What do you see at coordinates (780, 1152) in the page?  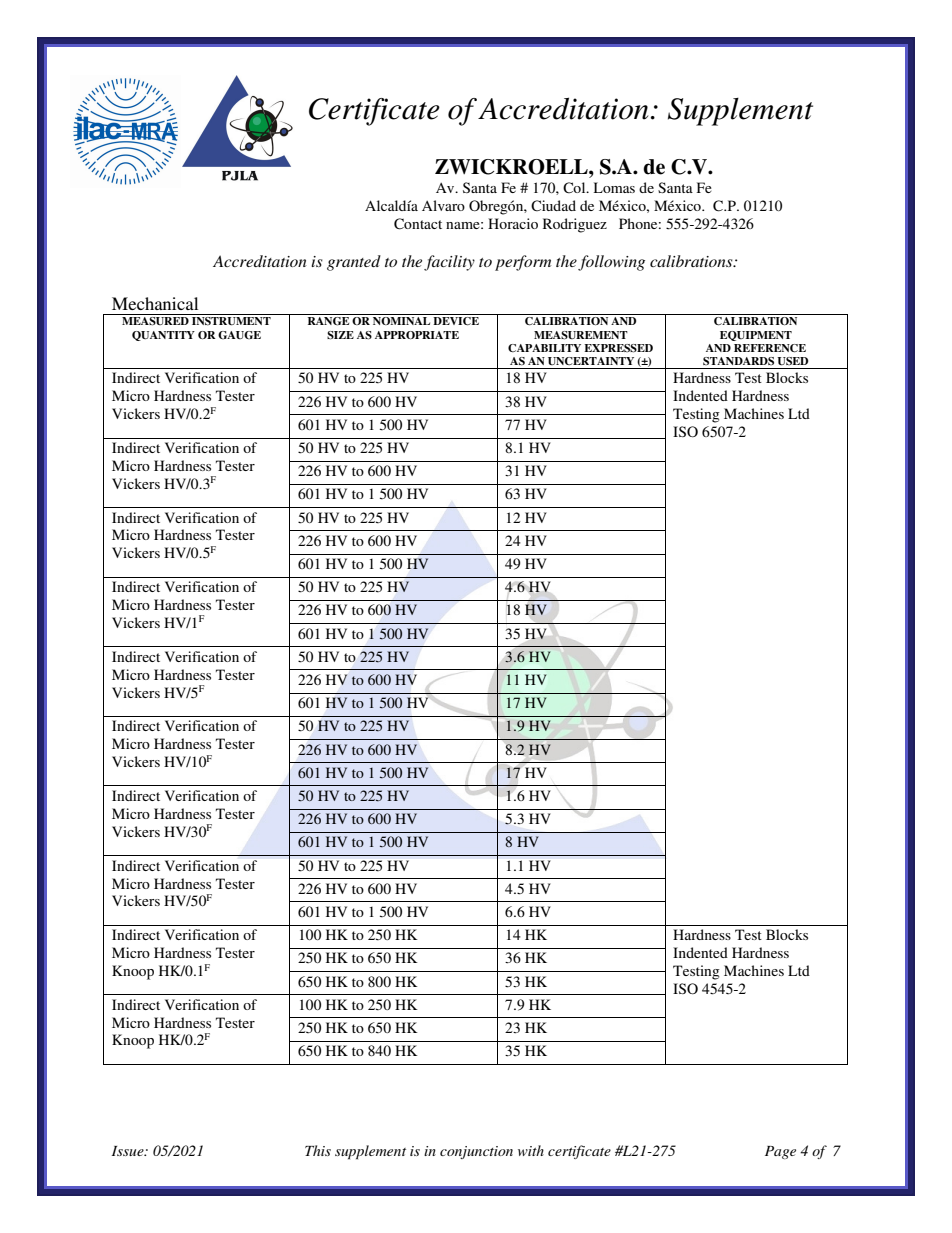 I see `Page` at bounding box center [780, 1152].
